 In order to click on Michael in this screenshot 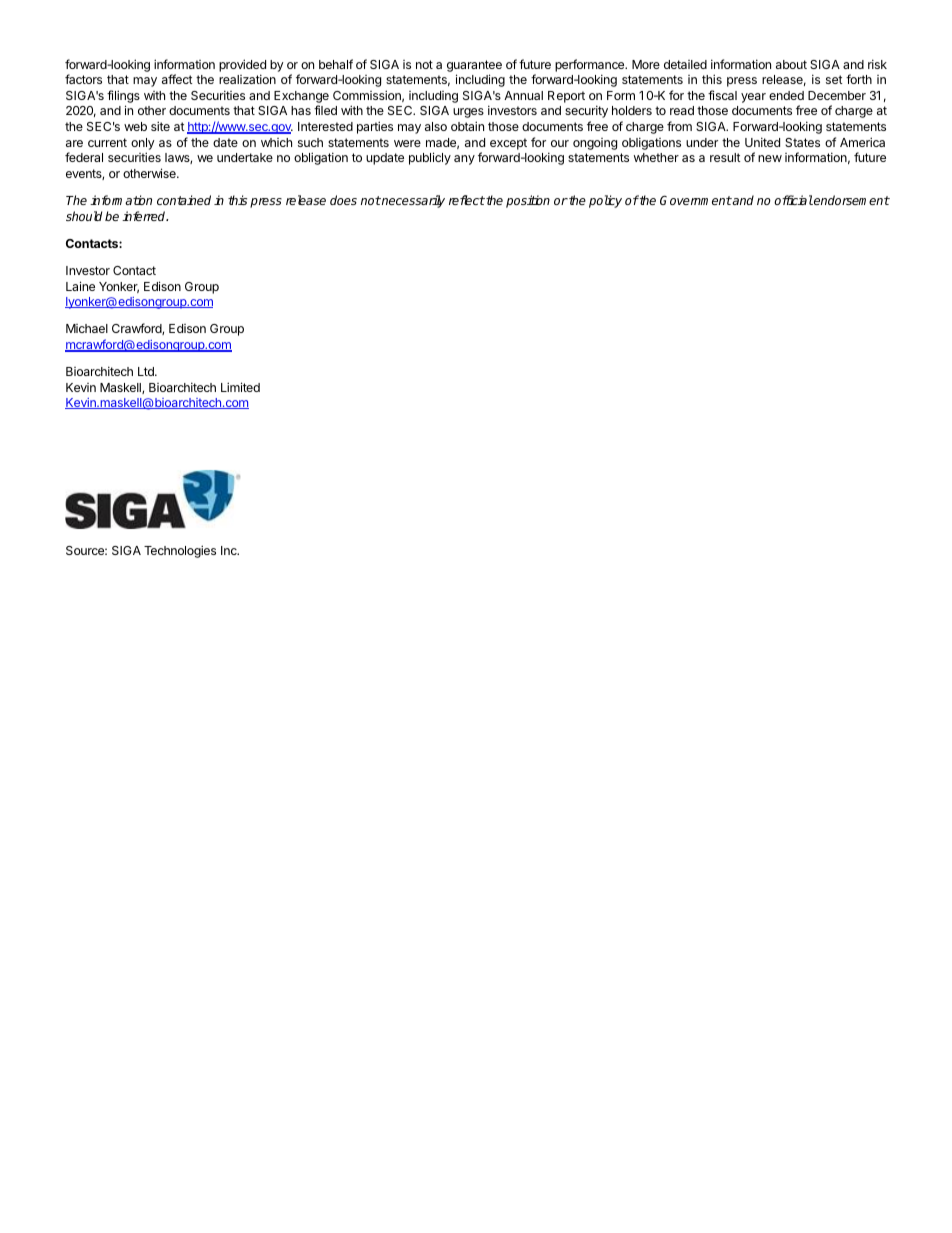, I will do `click(87, 328)`.
